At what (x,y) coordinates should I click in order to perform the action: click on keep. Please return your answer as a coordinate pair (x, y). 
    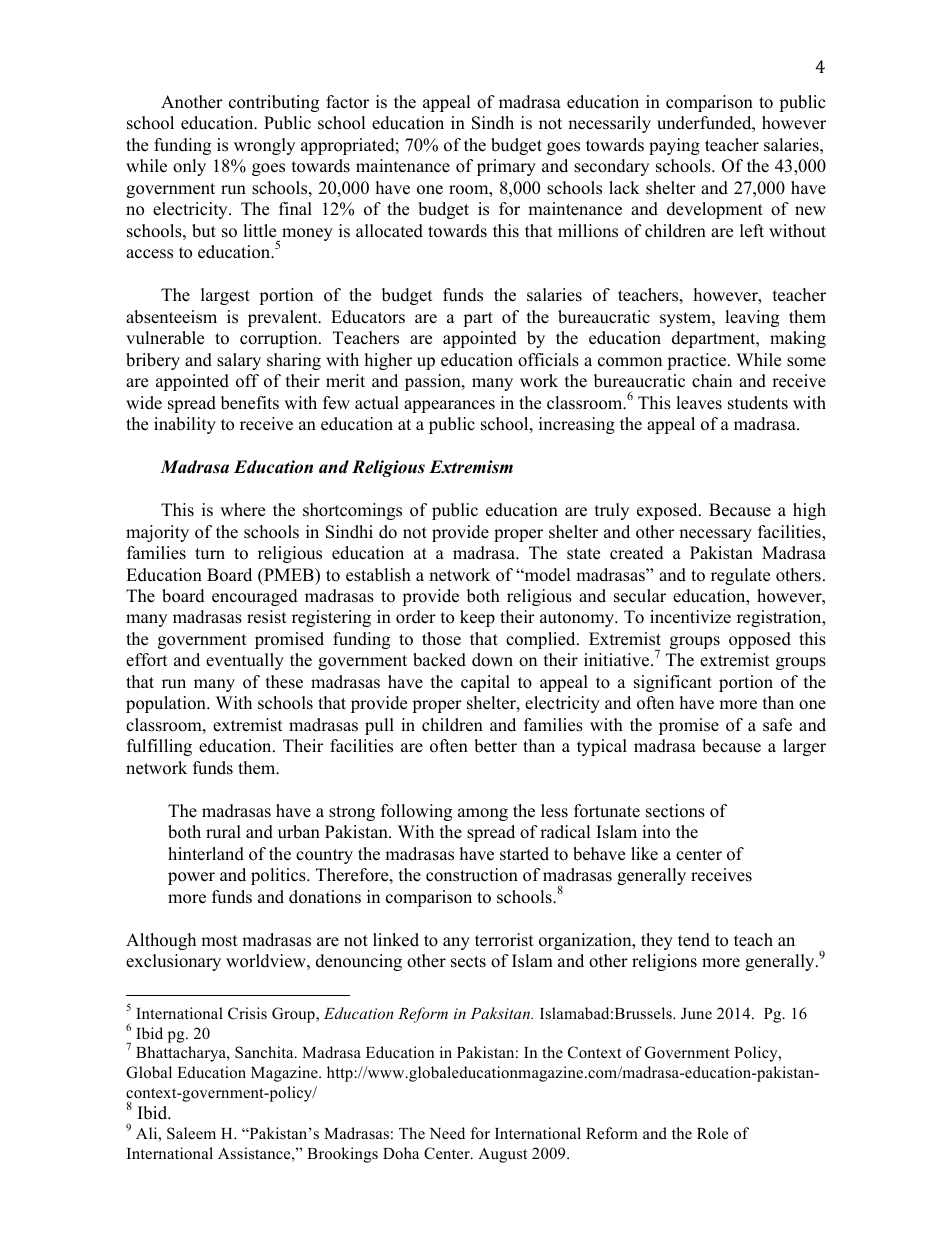
    Looking at the image, I should click on (477, 618).
